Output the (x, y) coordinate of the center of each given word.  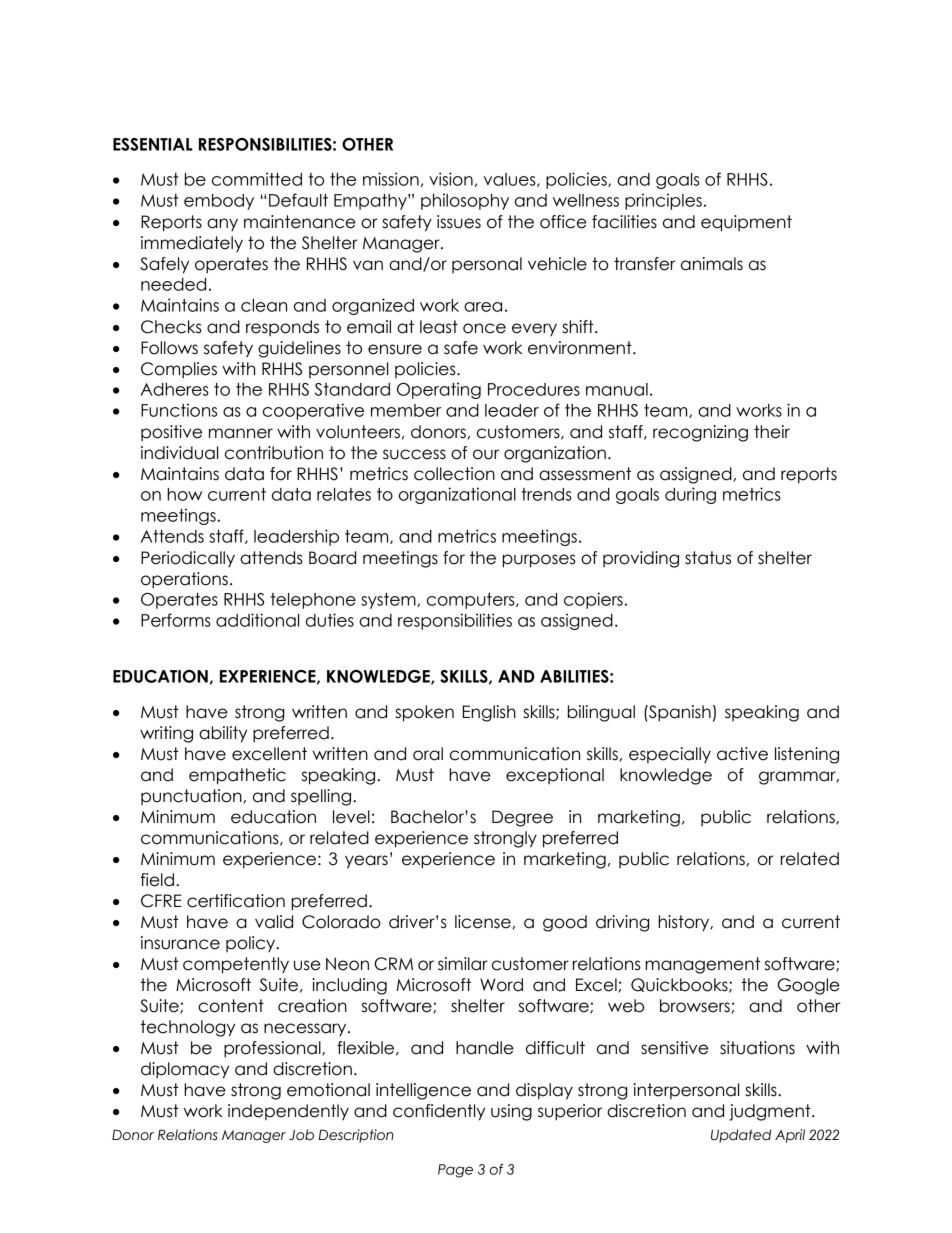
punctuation (191, 797)
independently (288, 1112)
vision (451, 179)
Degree (522, 818)
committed (257, 179)
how (184, 494)
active (742, 754)
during (690, 495)
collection (454, 474)
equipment (746, 223)
